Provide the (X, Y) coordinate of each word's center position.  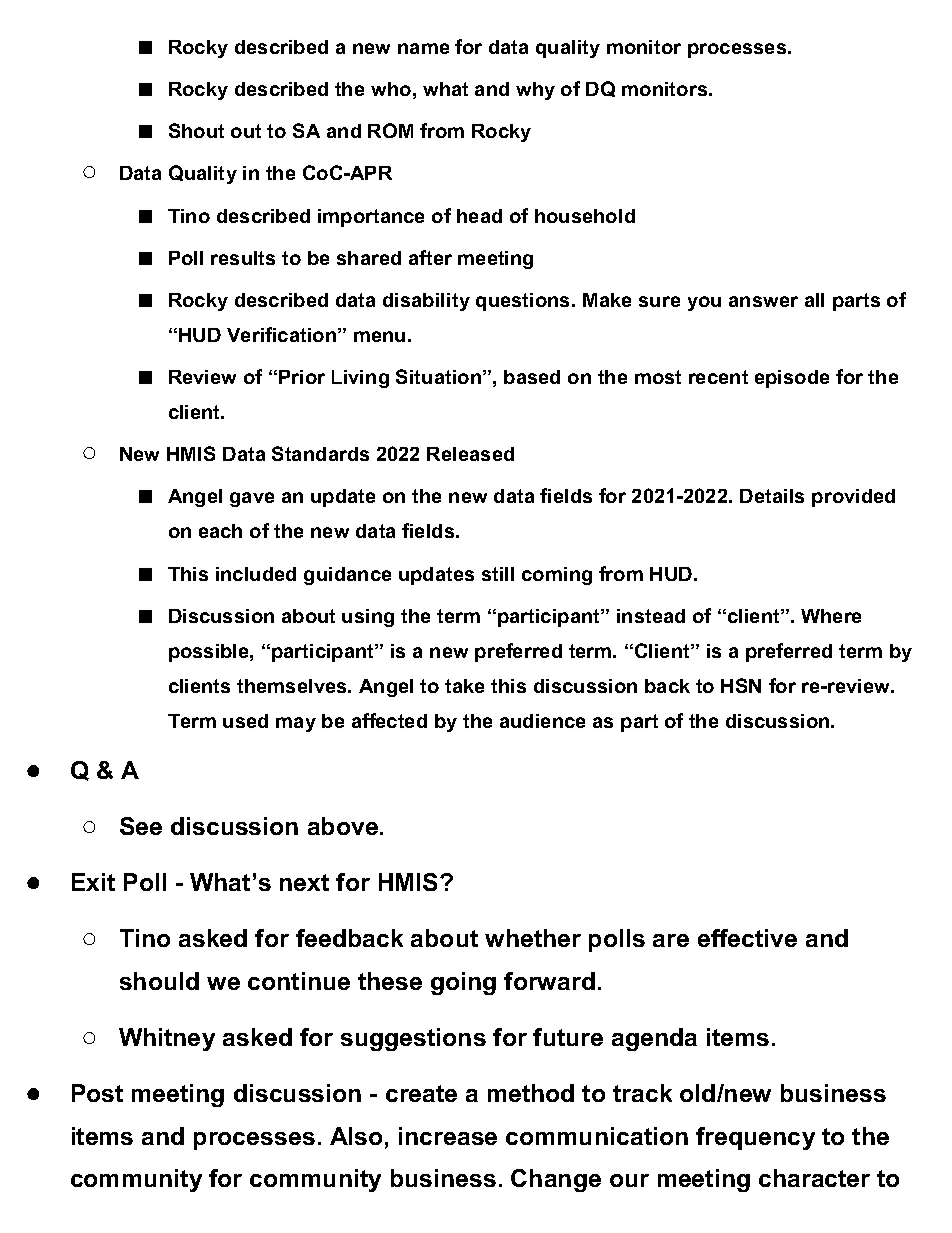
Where (831, 616)
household (585, 216)
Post (97, 1093)
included (256, 574)
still (498, 574)
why (535, 91)
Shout (196, 130)
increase (448, 1136)
